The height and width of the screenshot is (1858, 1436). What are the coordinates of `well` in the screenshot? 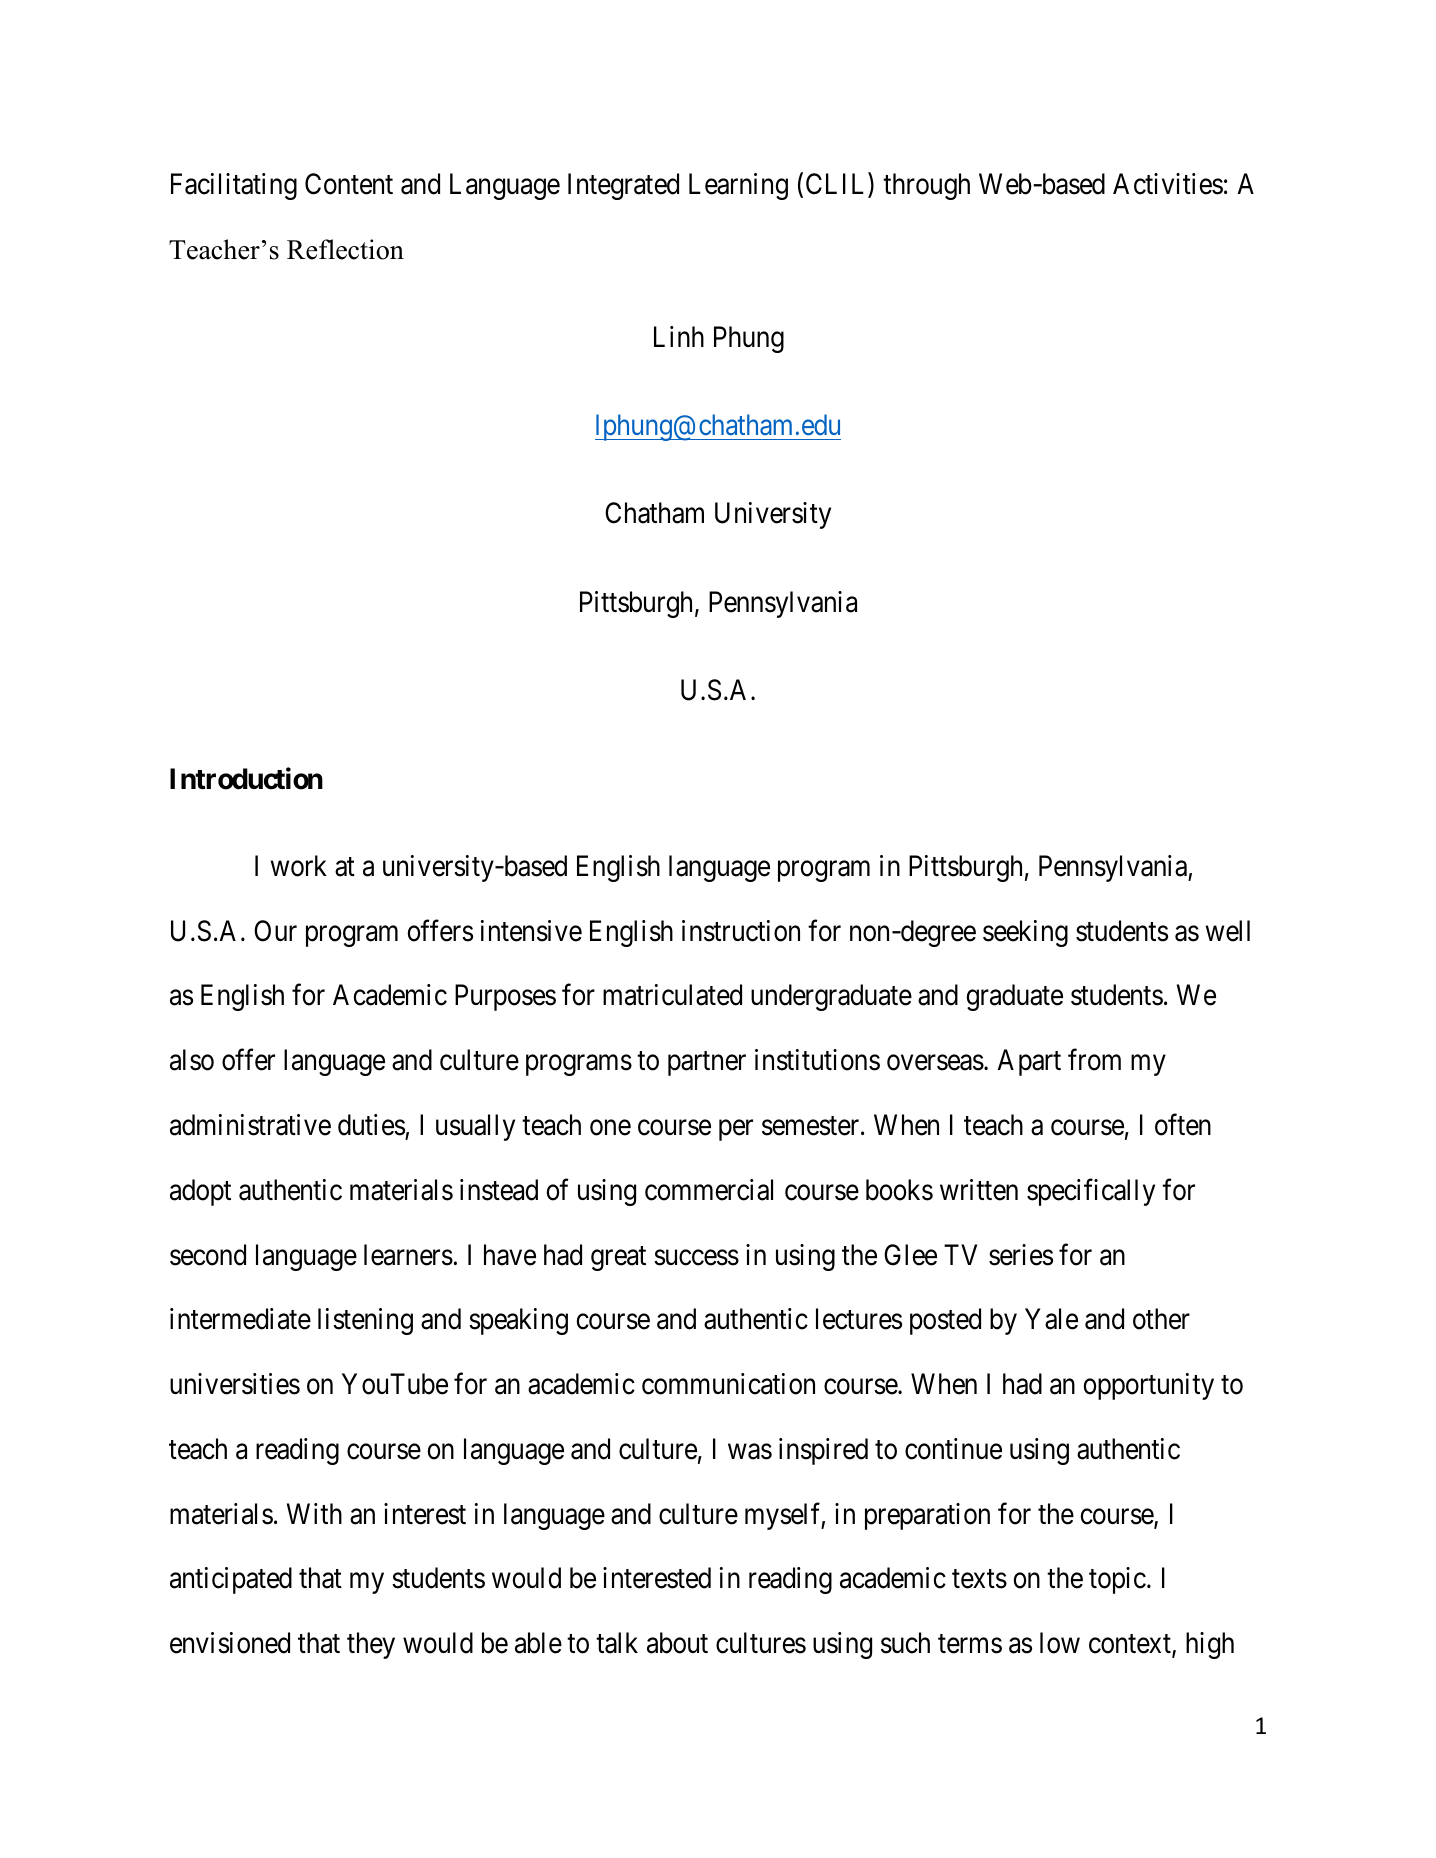 It's located at (1228, 931).
